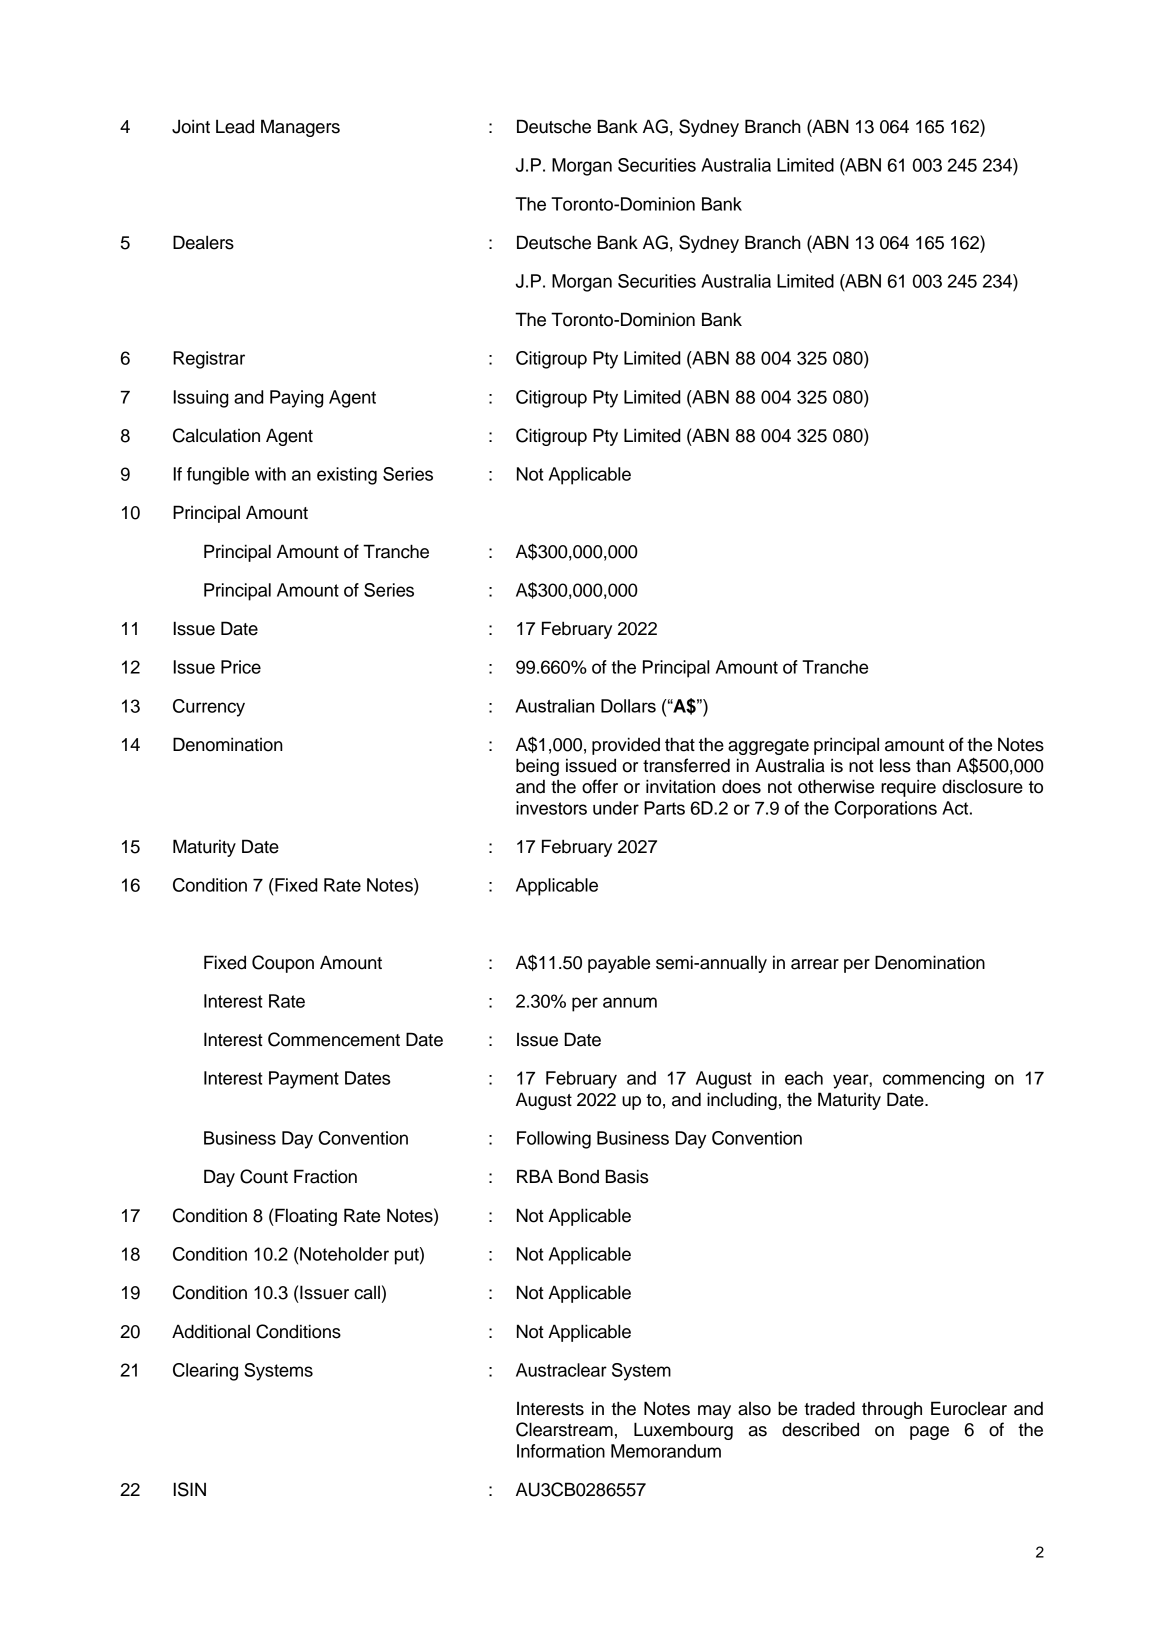  What do you see at coordinates (630, 1002) in the document?
I see `annum` at bounding box center [630, 1002].
